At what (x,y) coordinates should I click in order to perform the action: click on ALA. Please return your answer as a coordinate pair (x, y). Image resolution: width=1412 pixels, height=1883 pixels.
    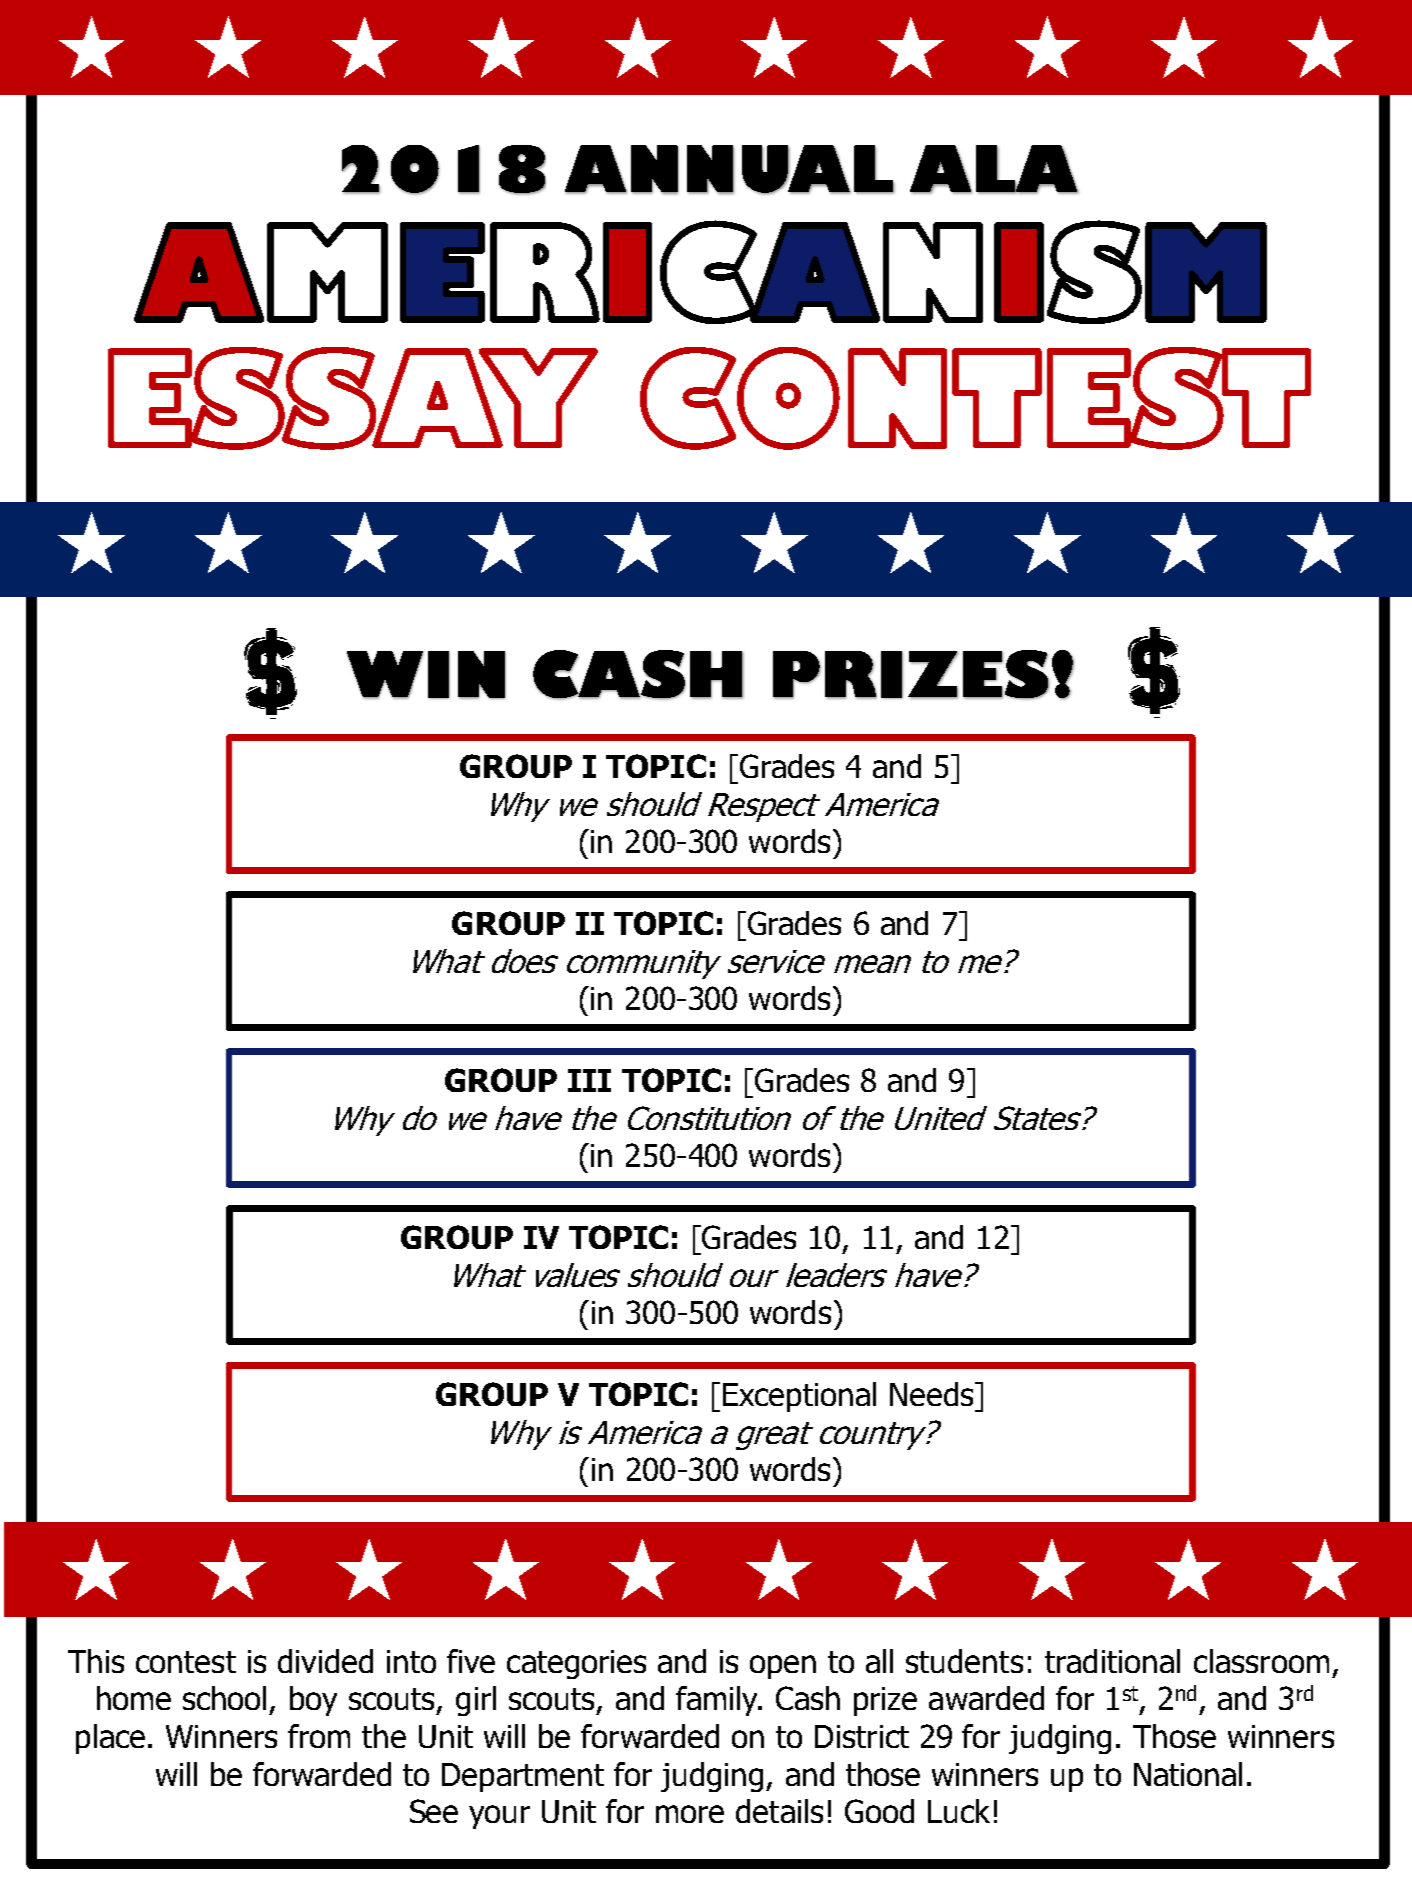
    Looking at the image, I should click on (994, 169).
